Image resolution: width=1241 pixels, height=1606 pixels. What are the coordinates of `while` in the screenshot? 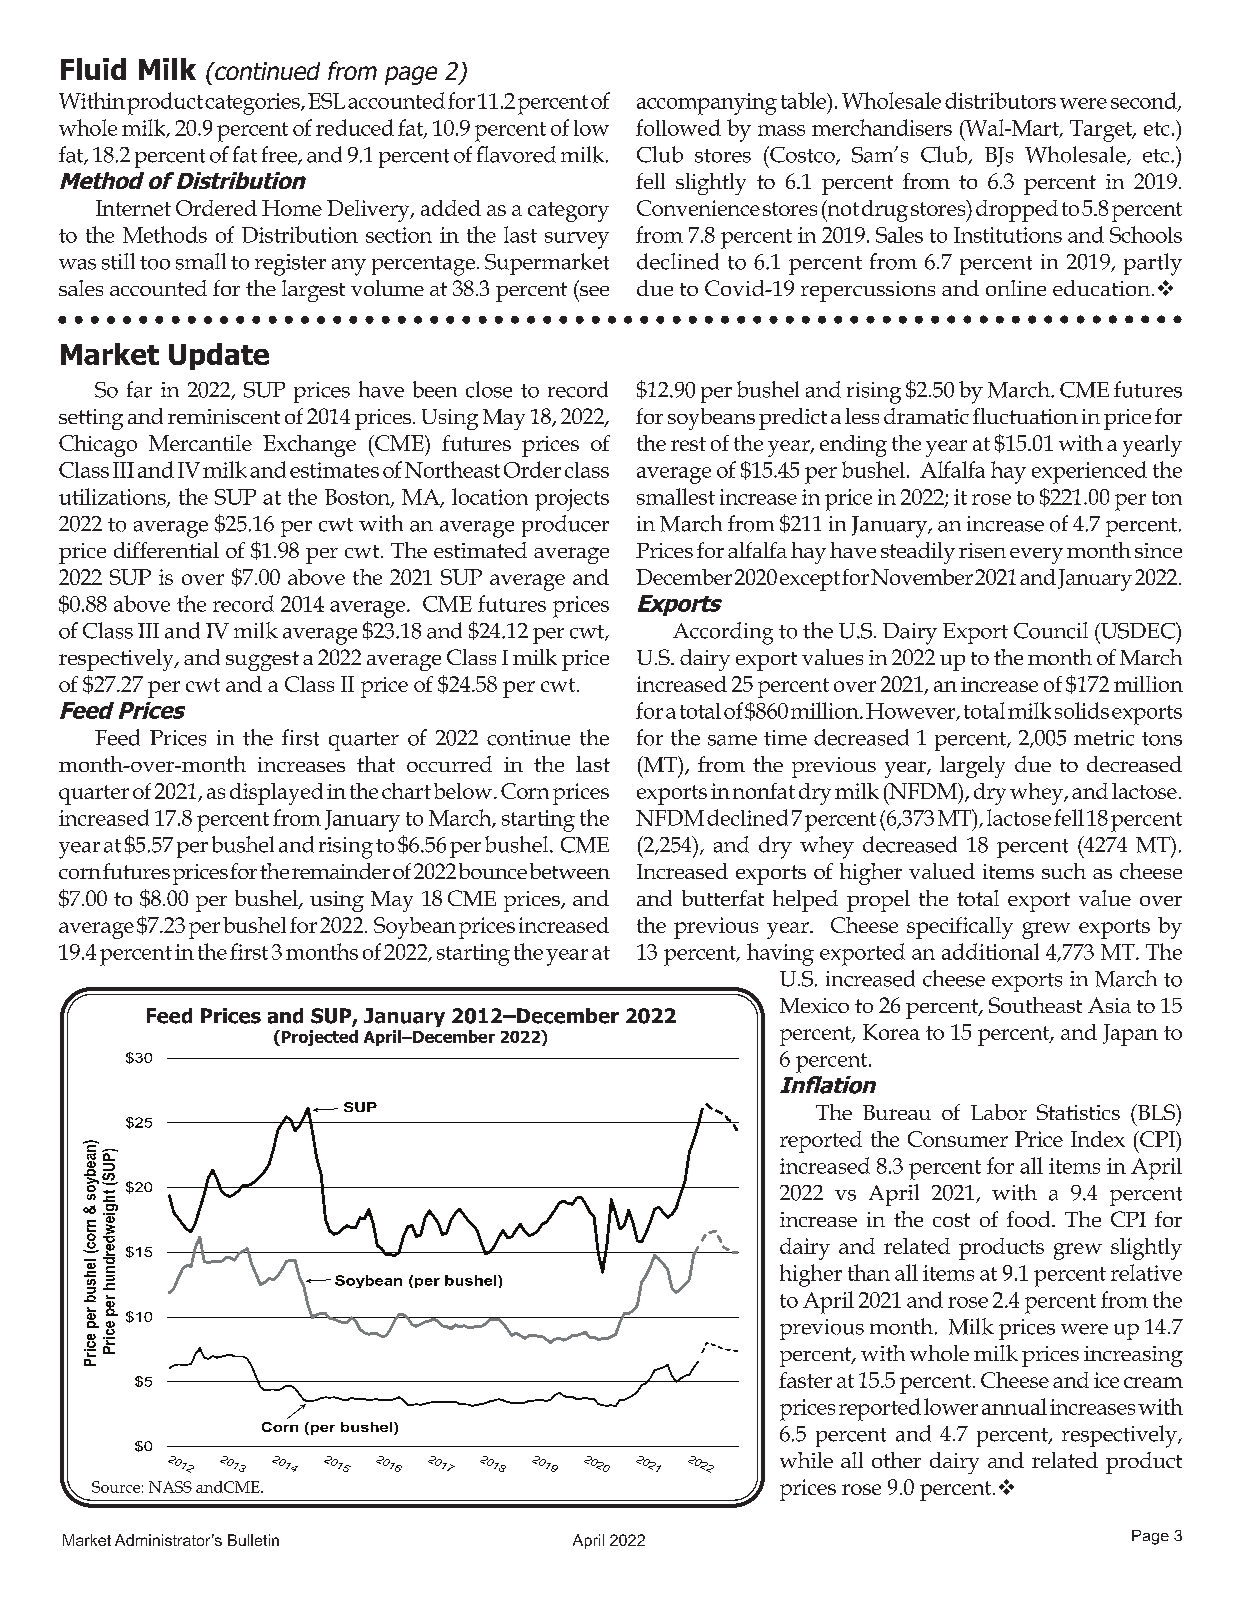 It's located at (806, 1460).
